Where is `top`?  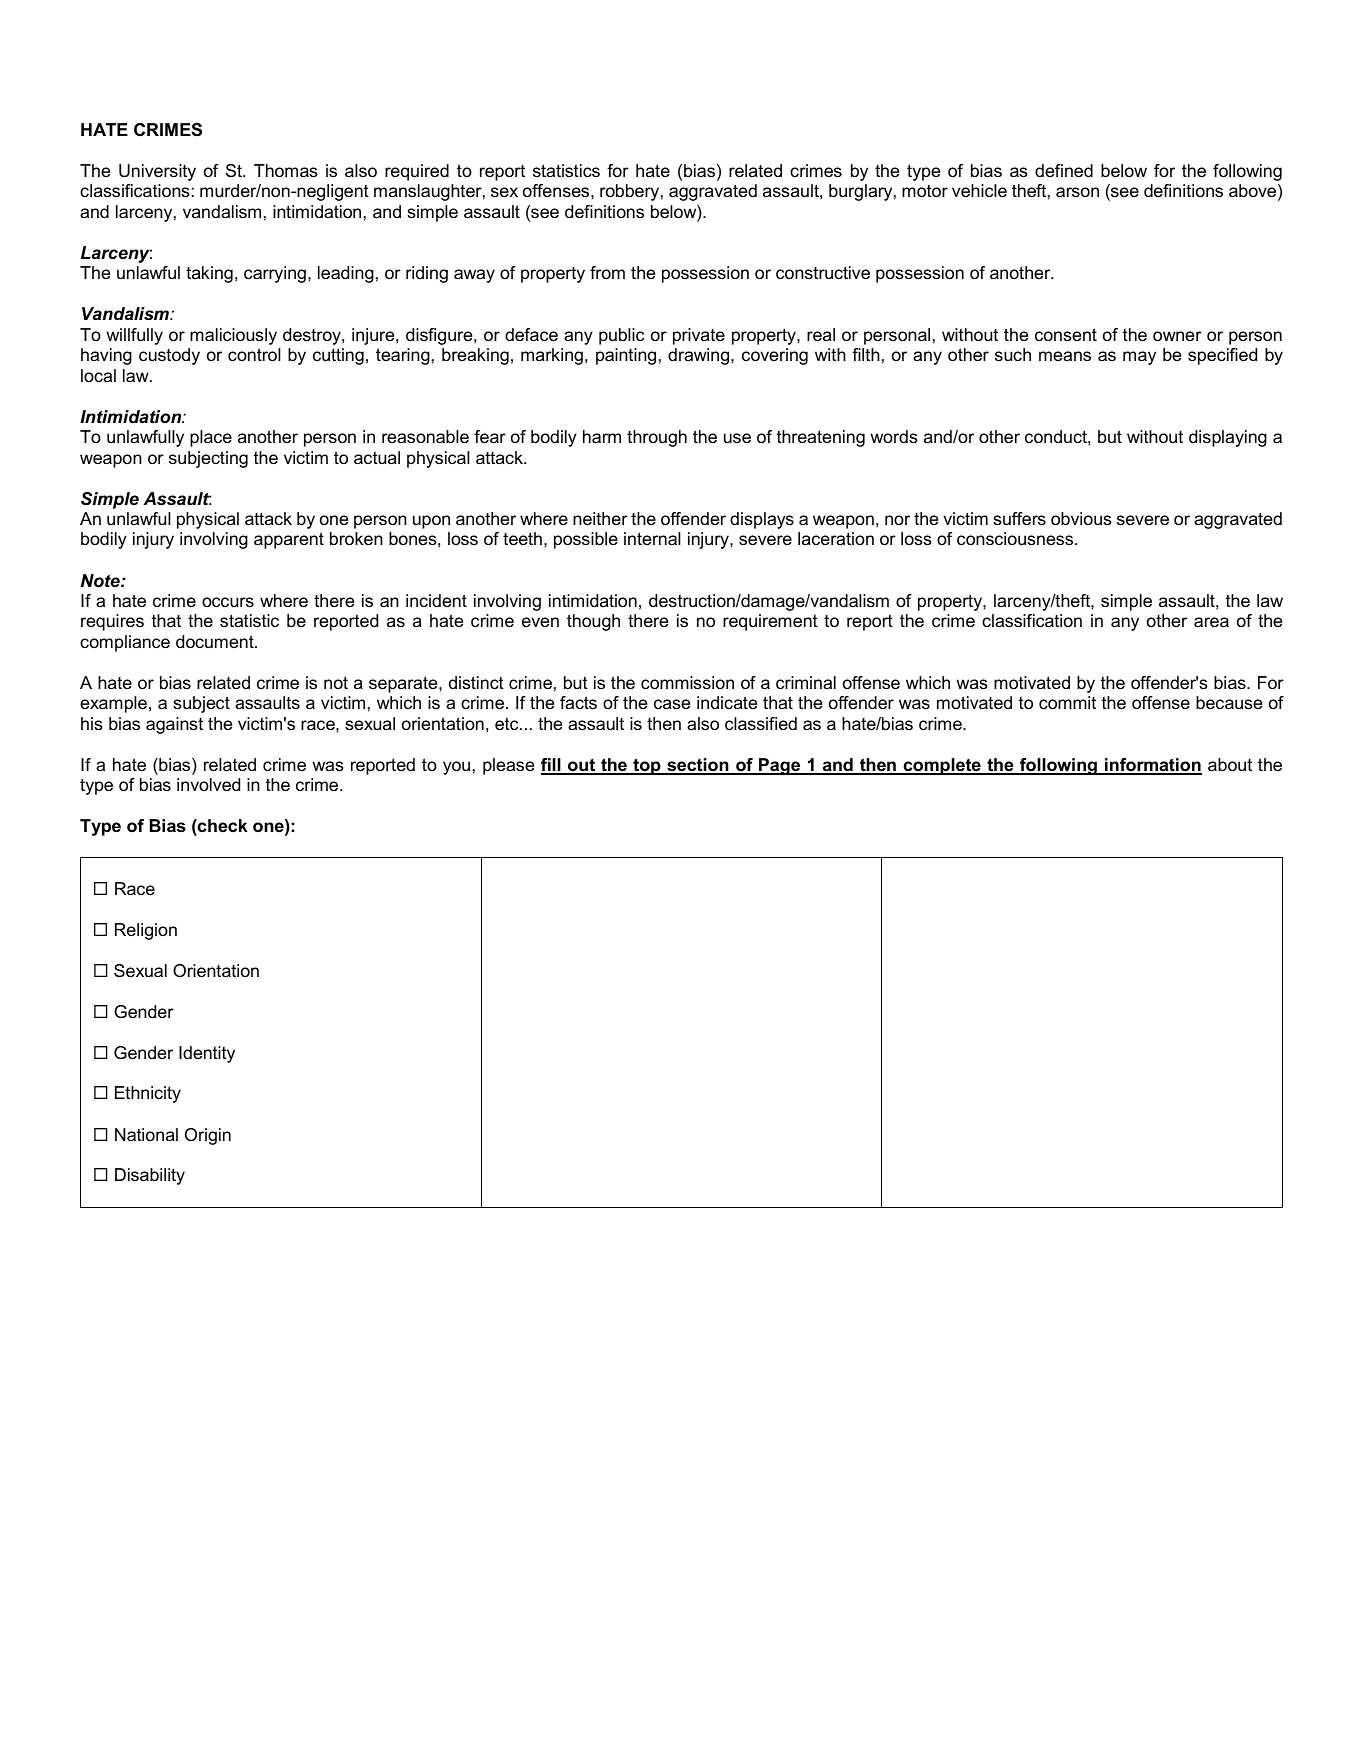 top is located at coordinates (647, 766).
